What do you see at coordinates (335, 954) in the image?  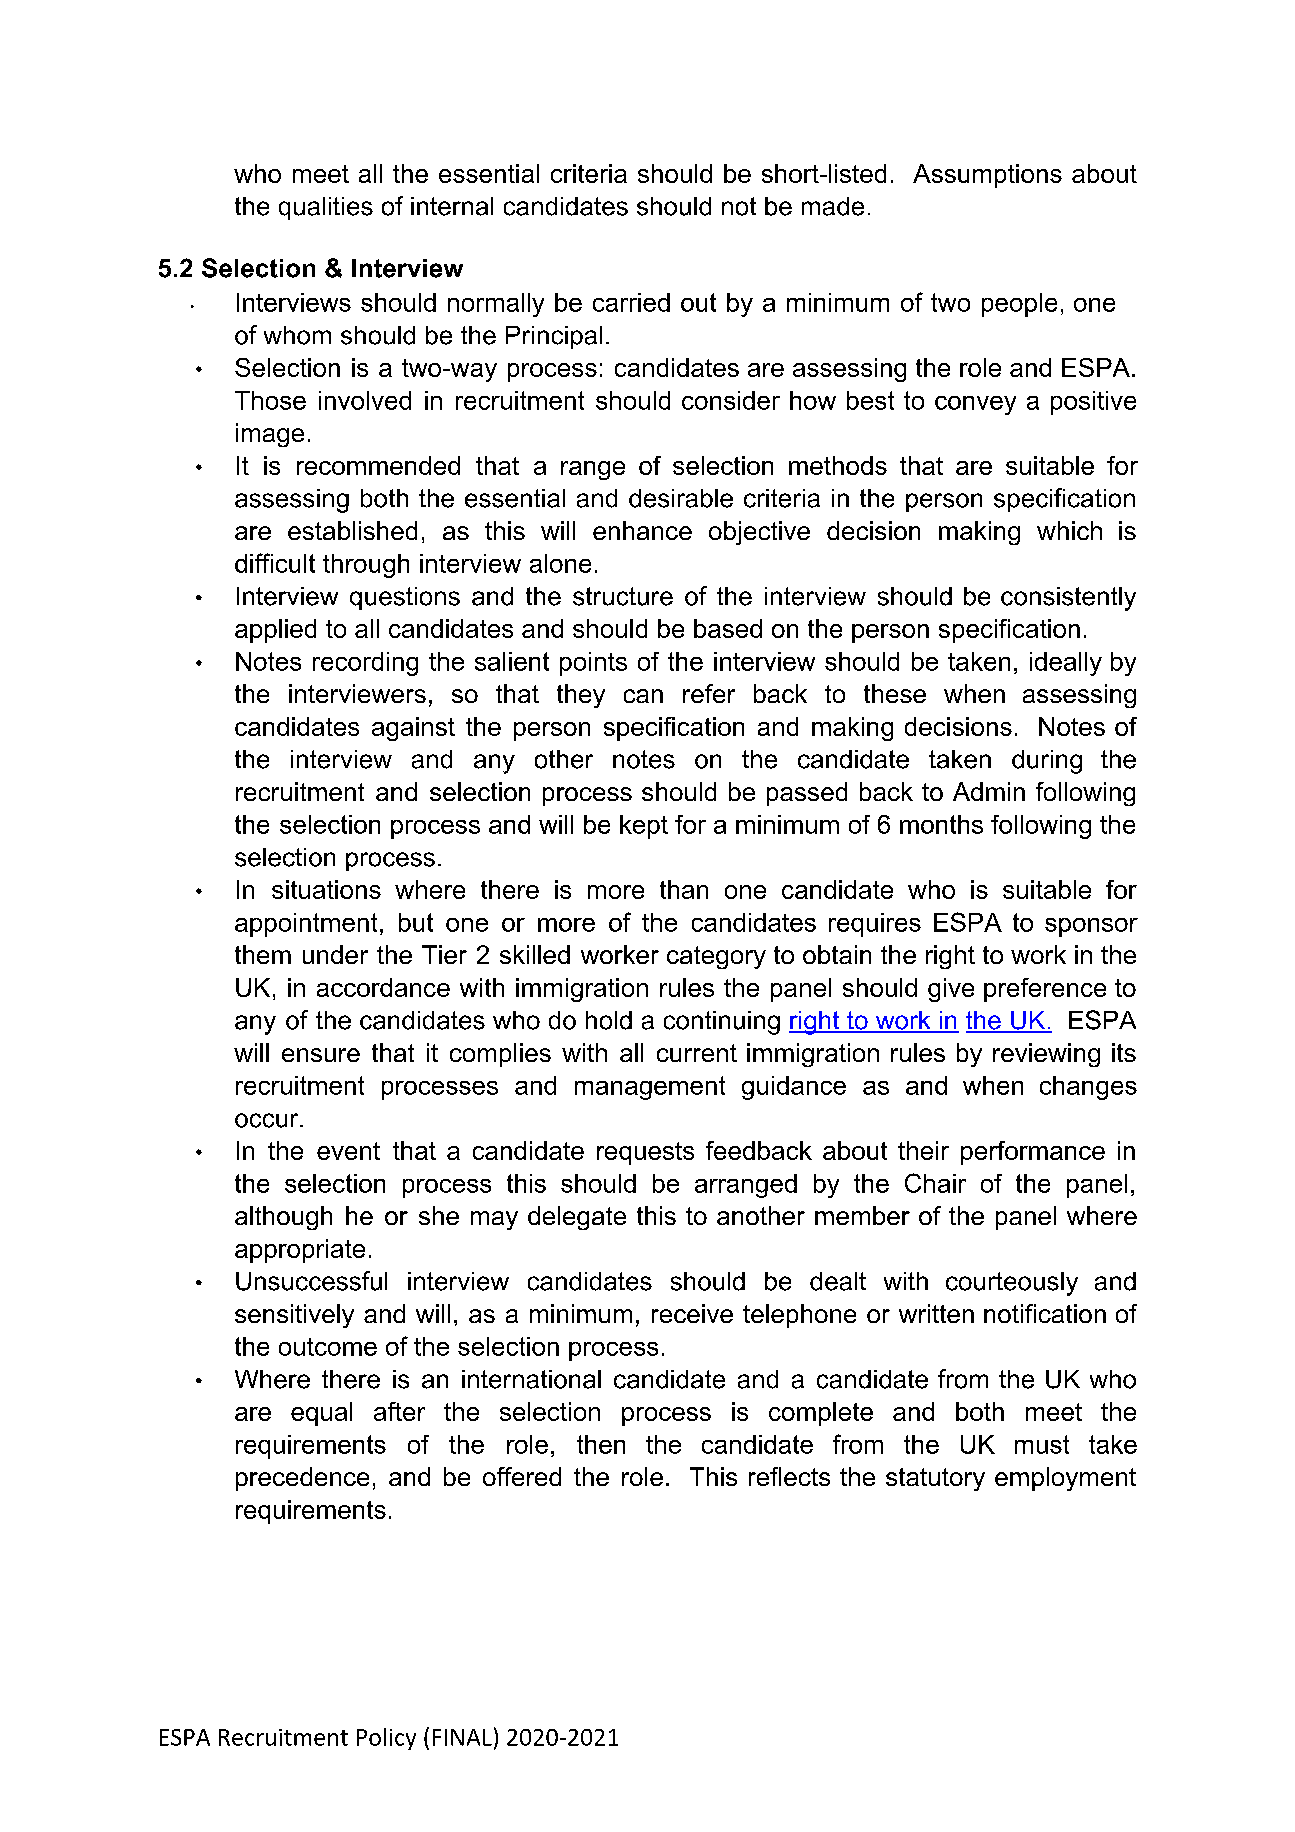 I see `under` at bounding box center [335, 954].
